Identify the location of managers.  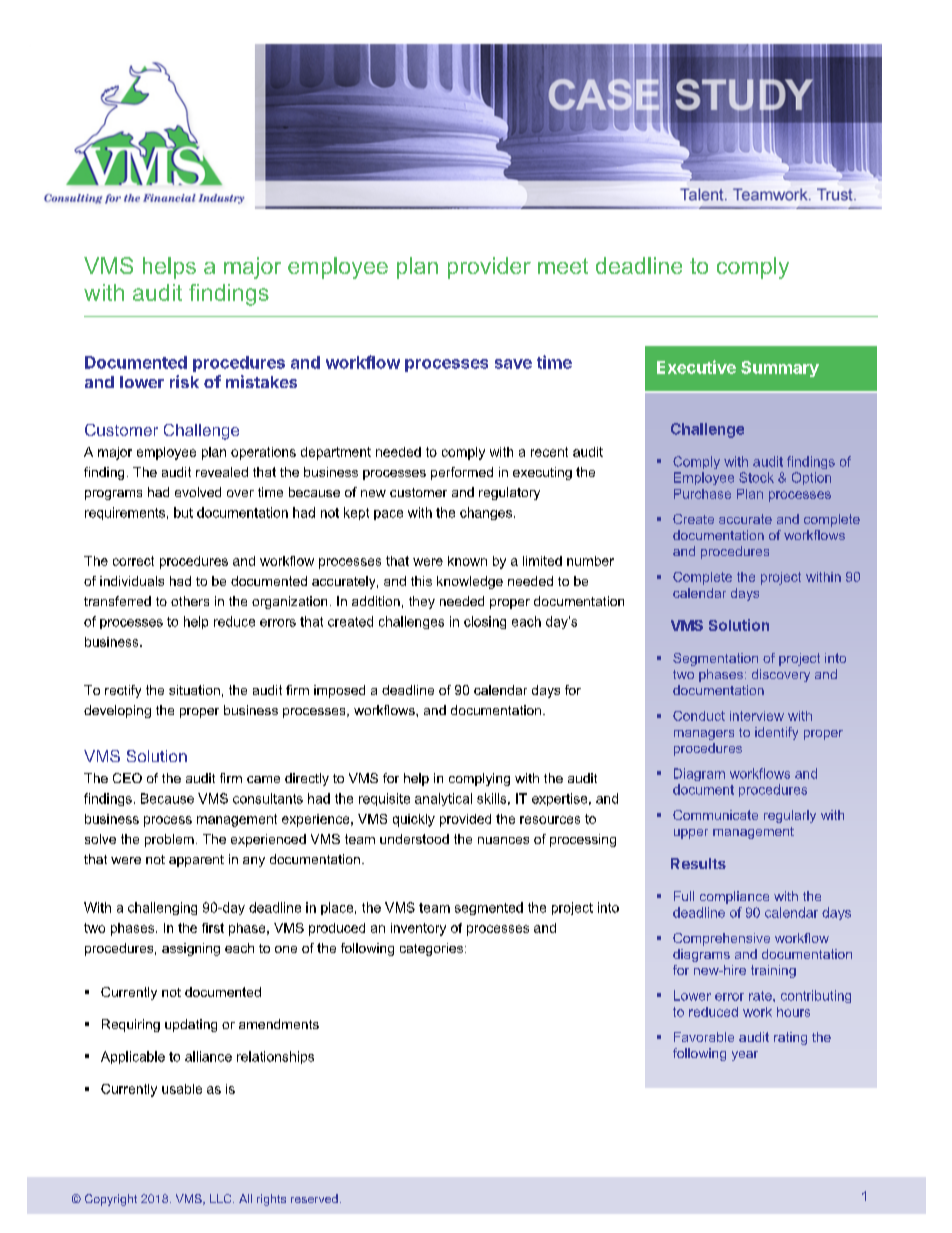
(704, 735).
